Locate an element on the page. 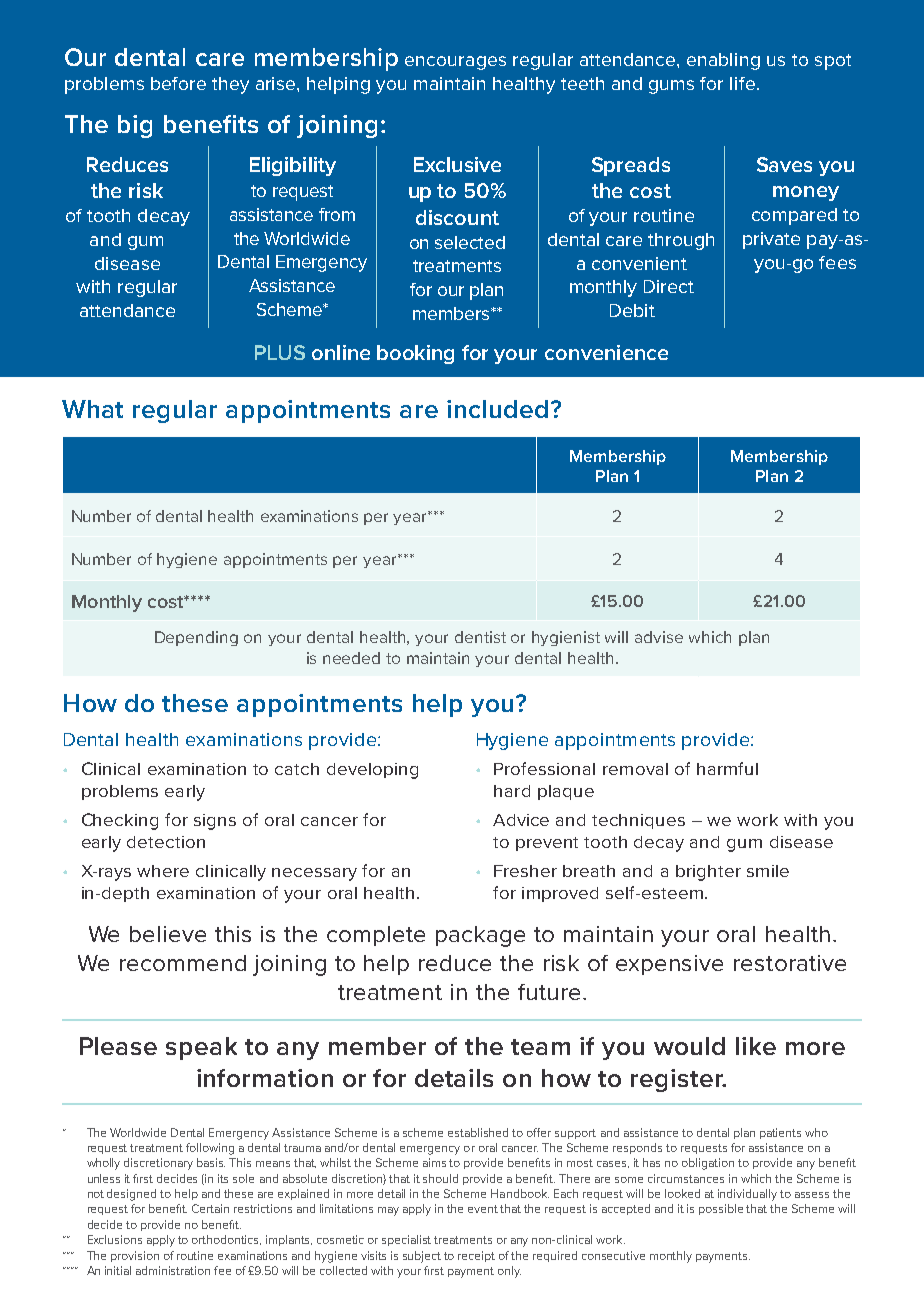 The width and height of the page is (924, 1308). life is located at coordinates (742, 83).
